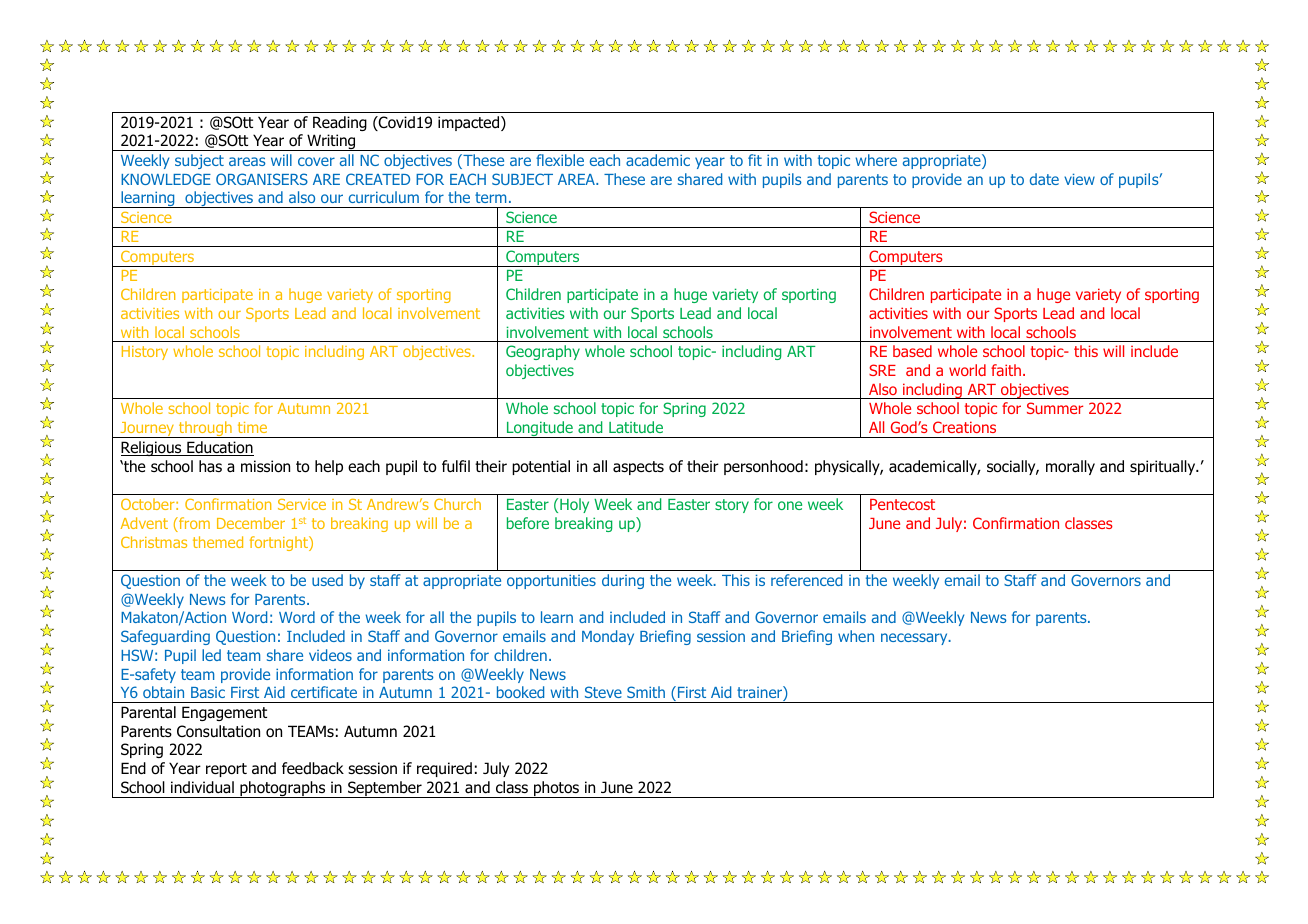 Image resolution: width=1308 pixels, height=924 pixels. What do you see at coordinates (636, 427) in the screenshot?
I see `Latitude` at bounding box center [636, 427].
